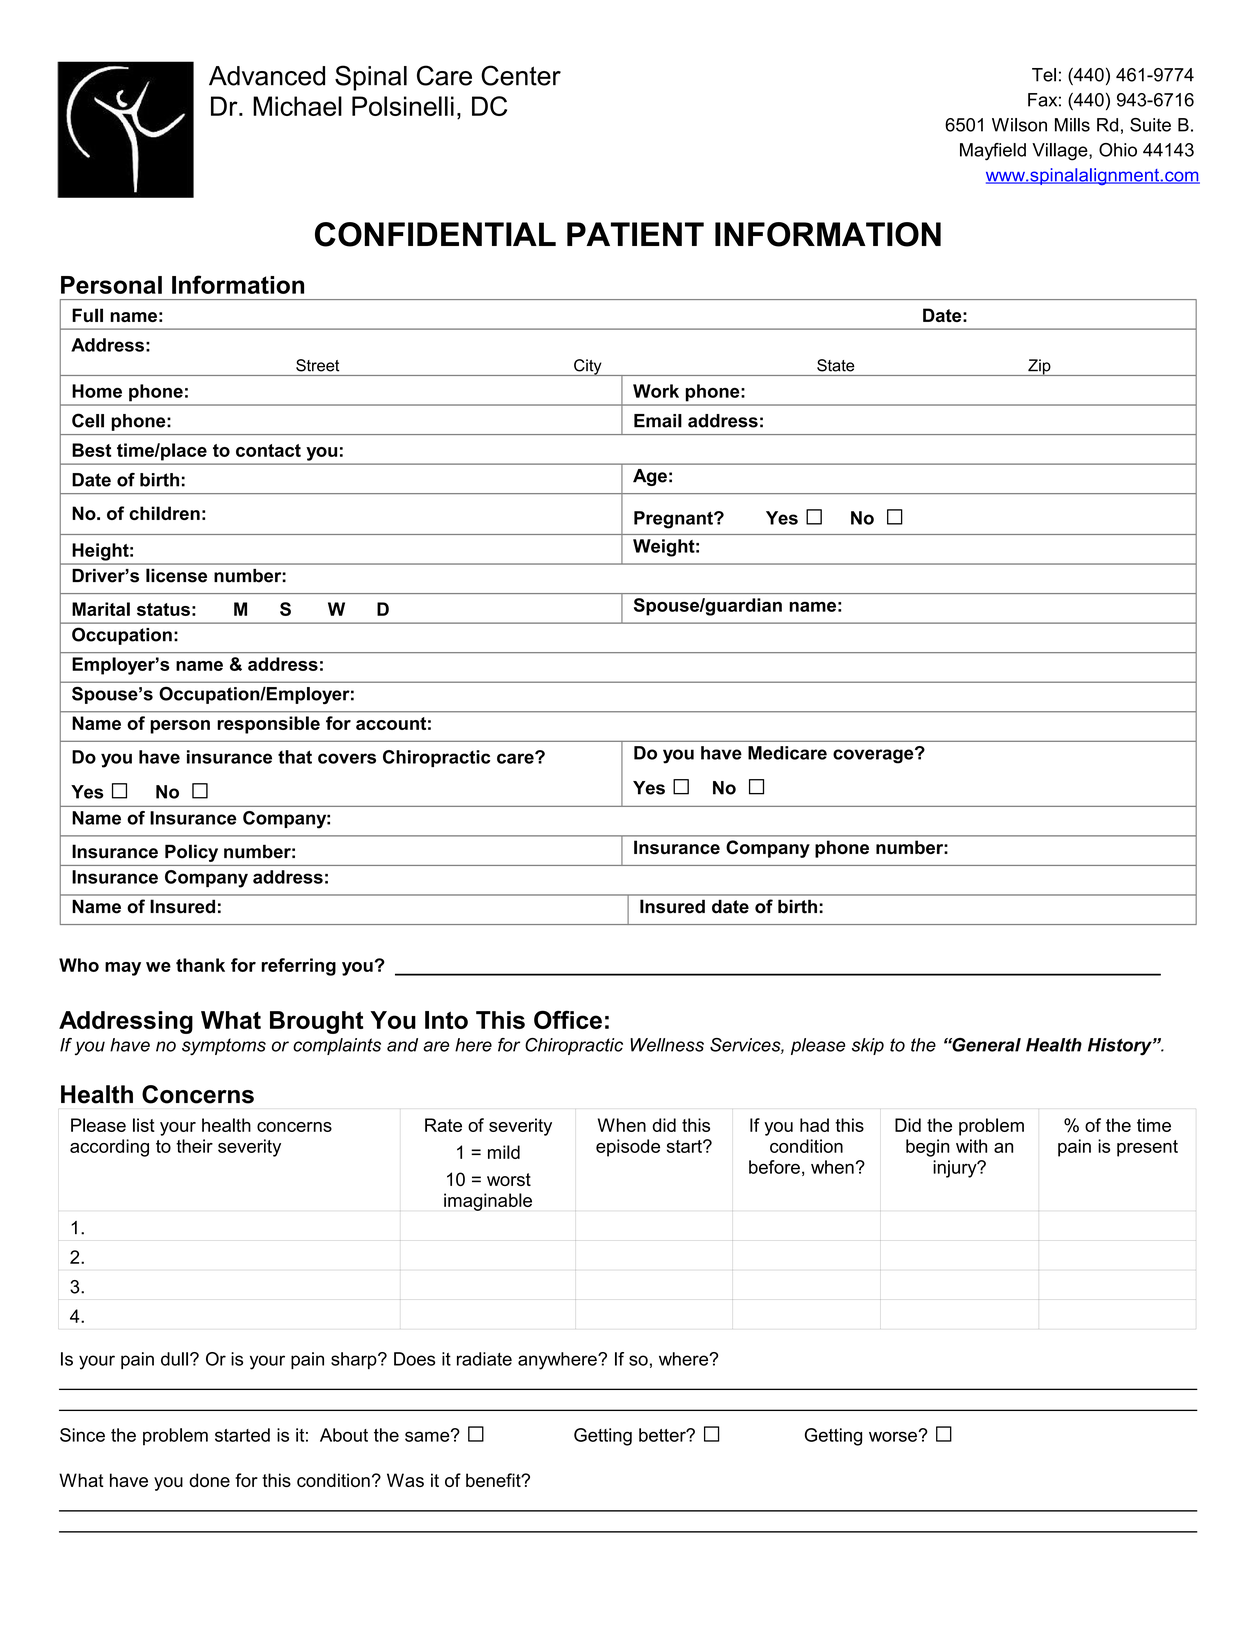 This document has width=1256, height=1625. I want to click on skip, so click(868, 1046).
